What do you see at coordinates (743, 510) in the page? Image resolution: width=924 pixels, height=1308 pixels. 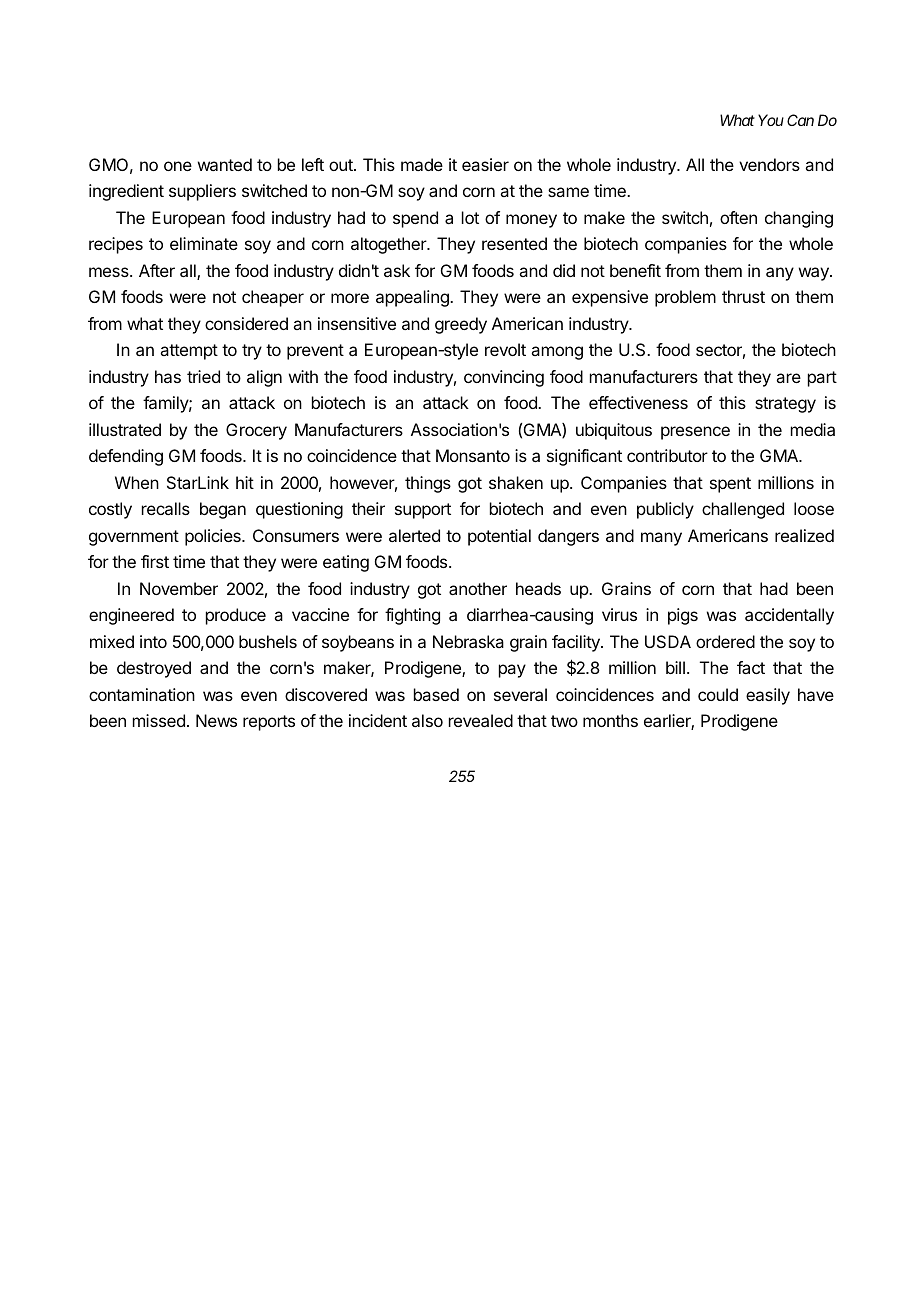 I see `challenged` at bounding box center [743, 510].
